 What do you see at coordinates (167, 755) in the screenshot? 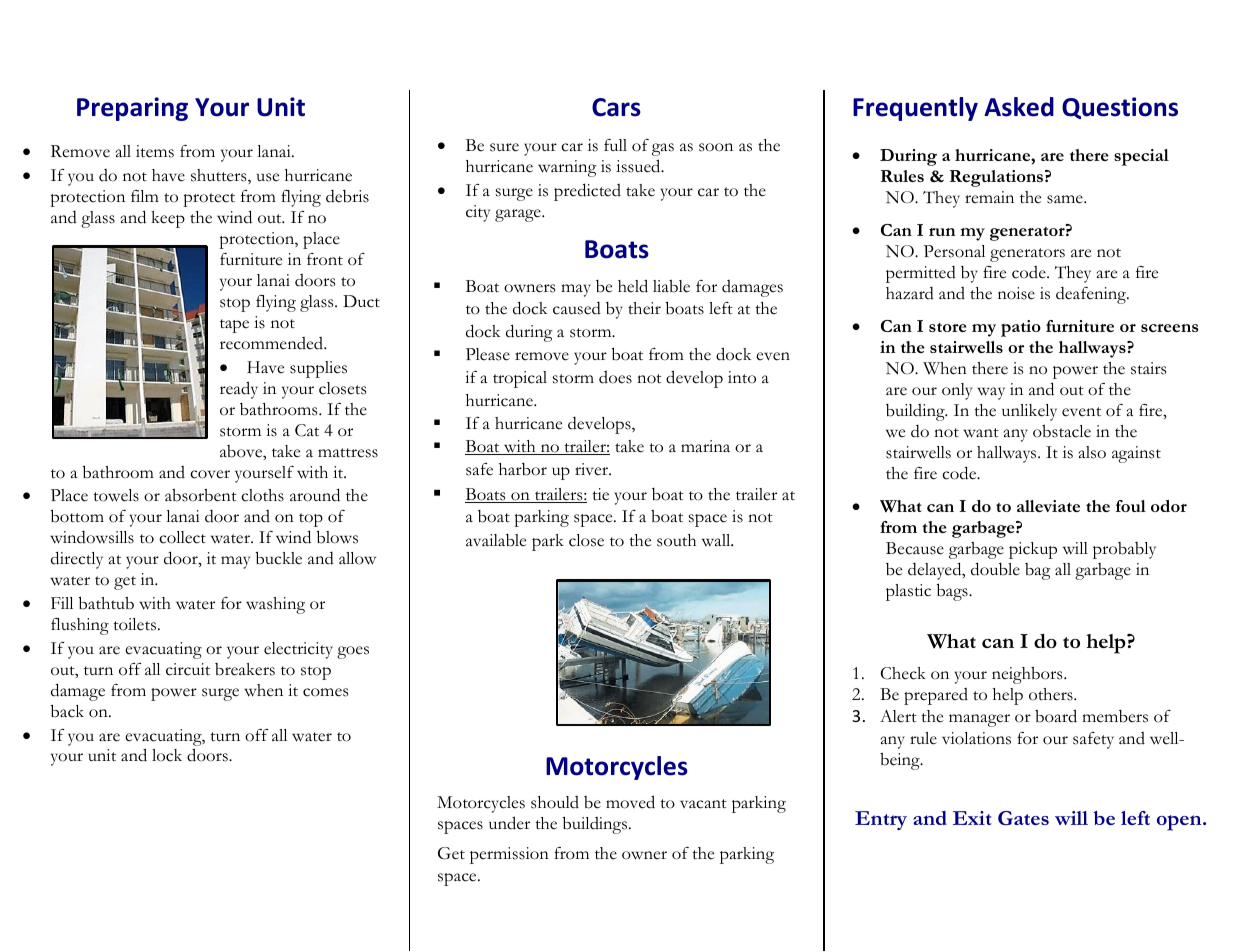
I see `lock` at bounding box center [167, 755].
